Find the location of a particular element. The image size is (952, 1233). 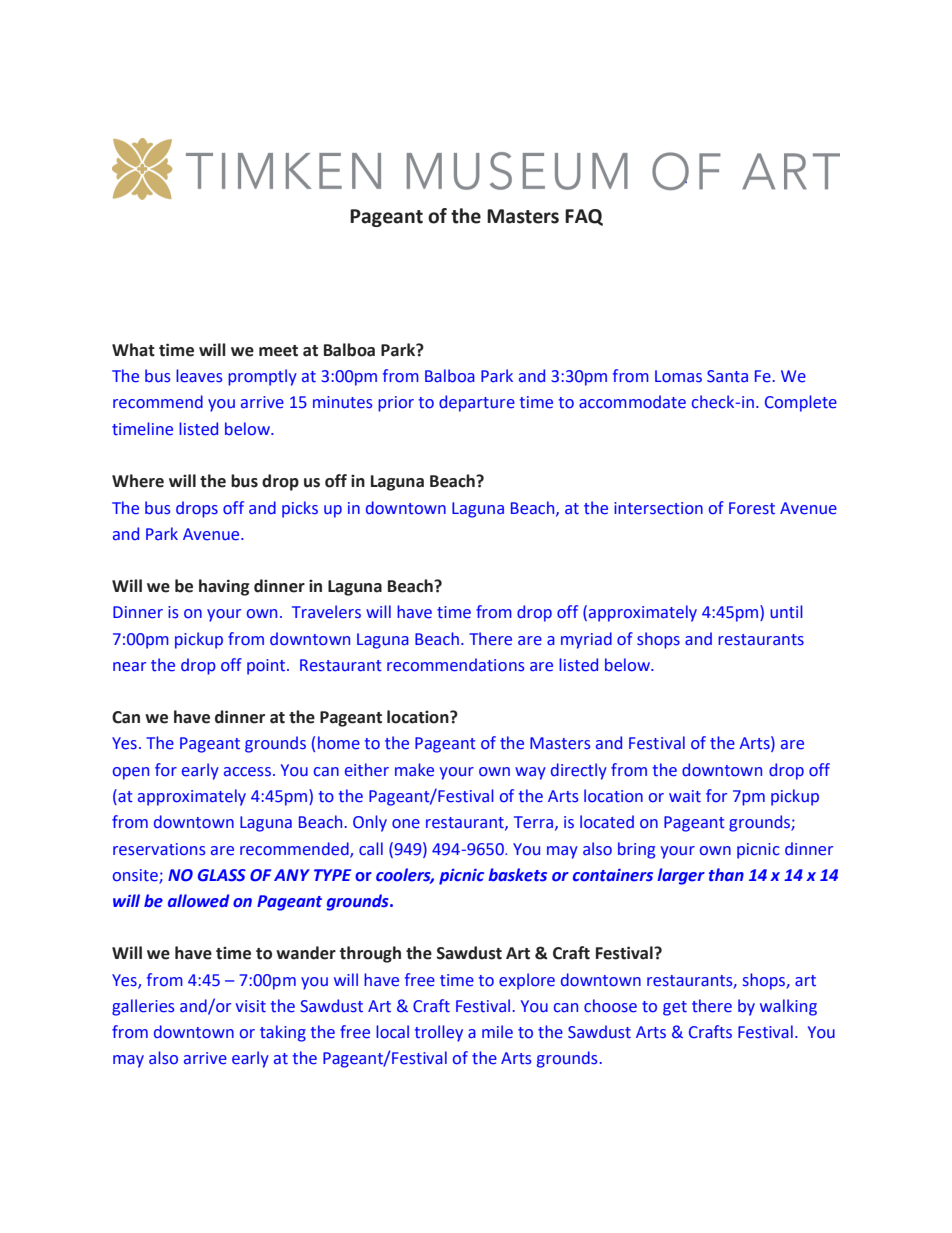

having is located at coordinates (224, 587).
